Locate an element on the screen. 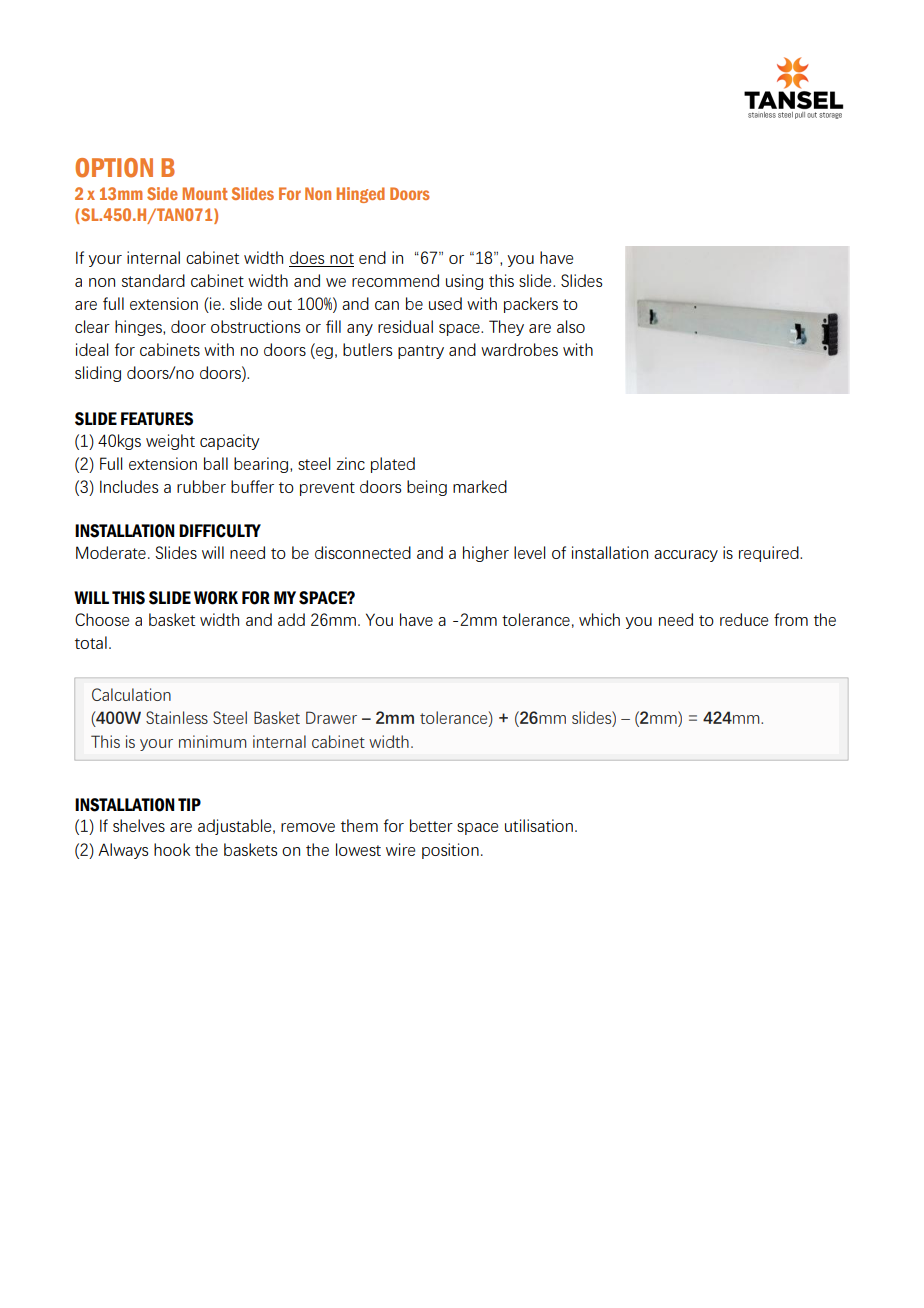  accuracy is located at coordinates (686, 556).
